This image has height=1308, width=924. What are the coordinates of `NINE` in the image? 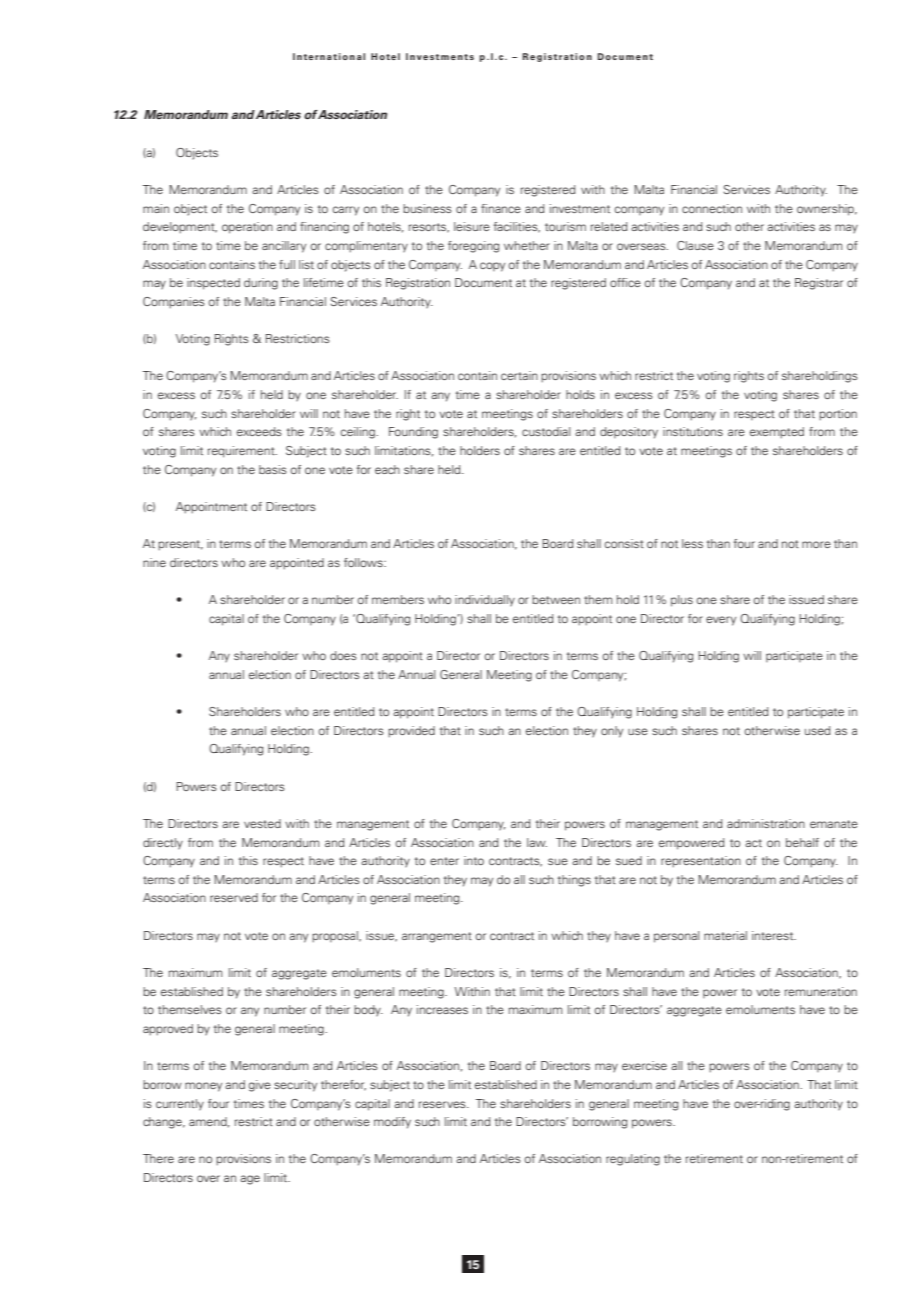 It's located at (154, 562).
